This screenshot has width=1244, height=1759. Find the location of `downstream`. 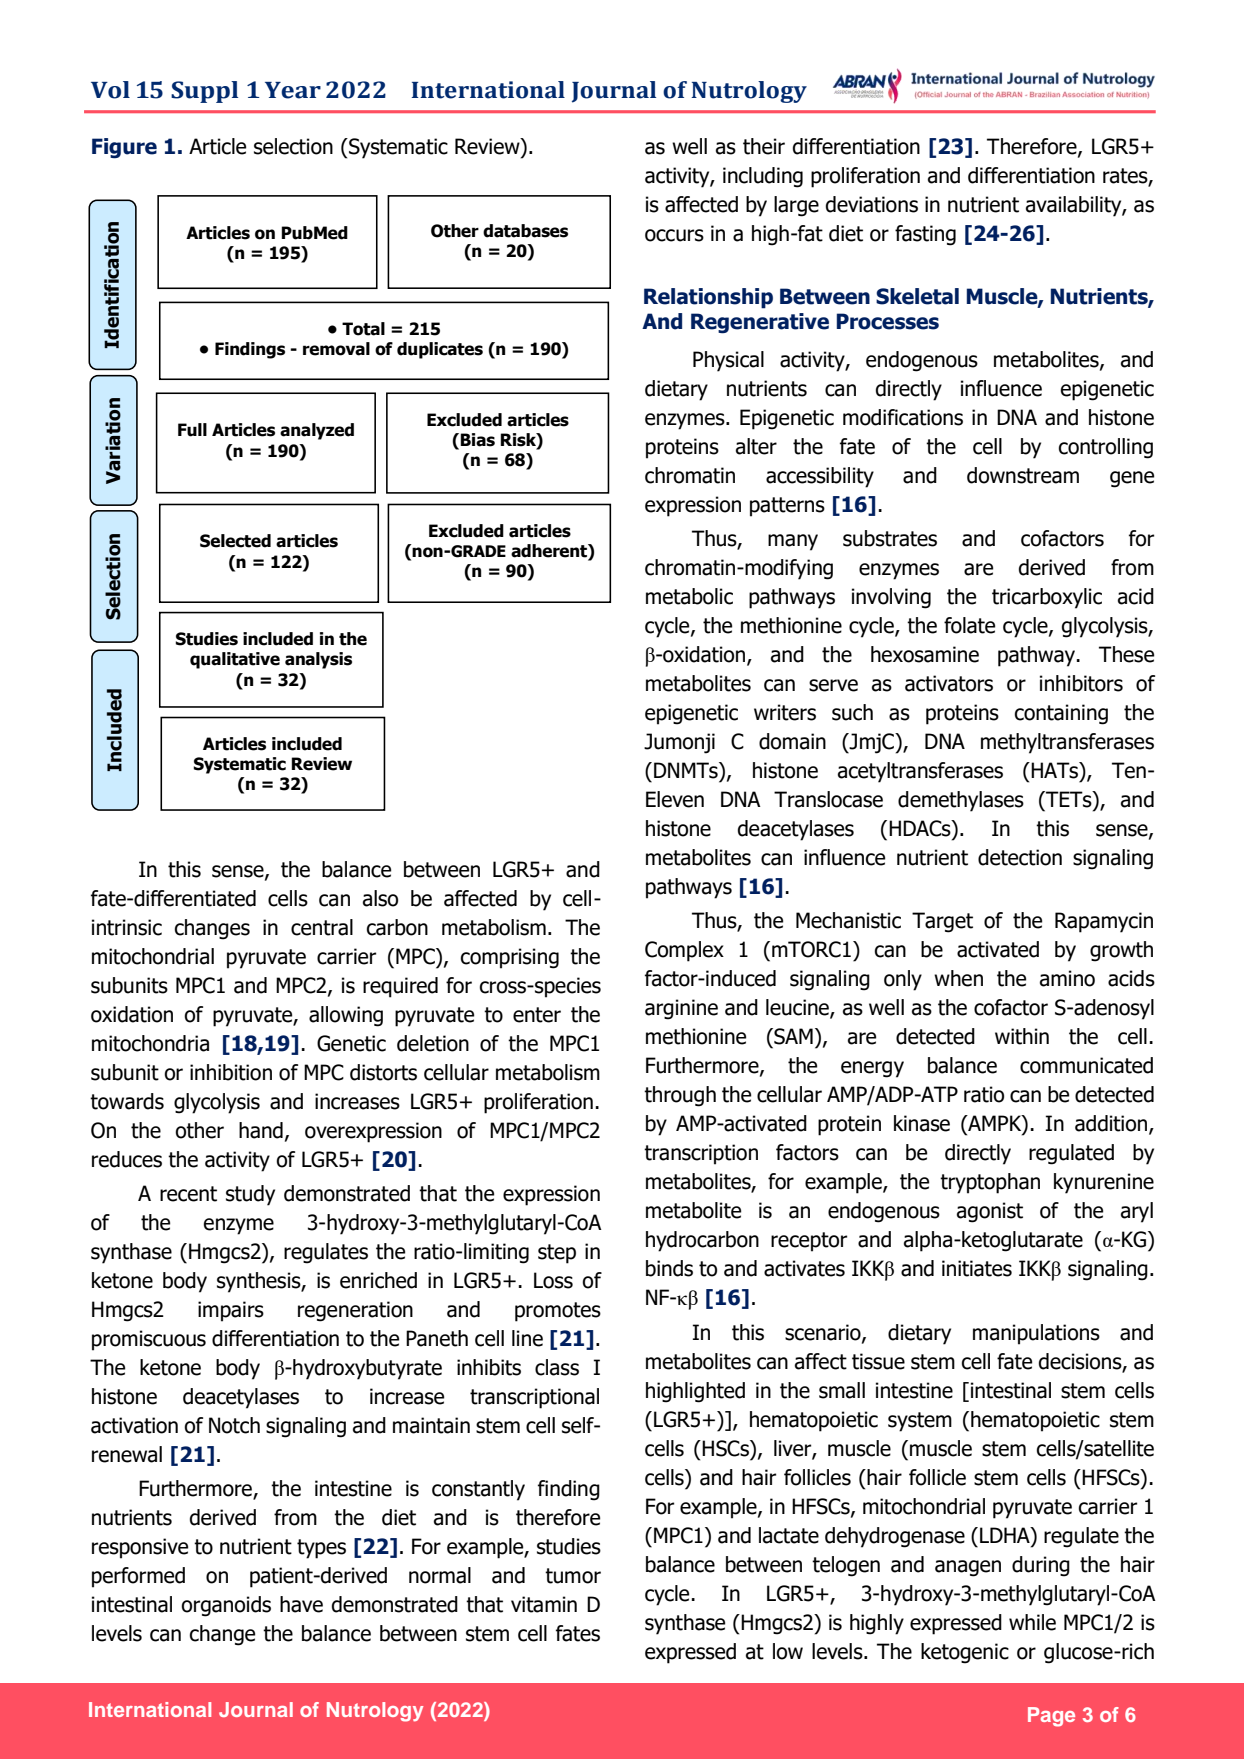

downstream is located at coordinates (1023, 475).
